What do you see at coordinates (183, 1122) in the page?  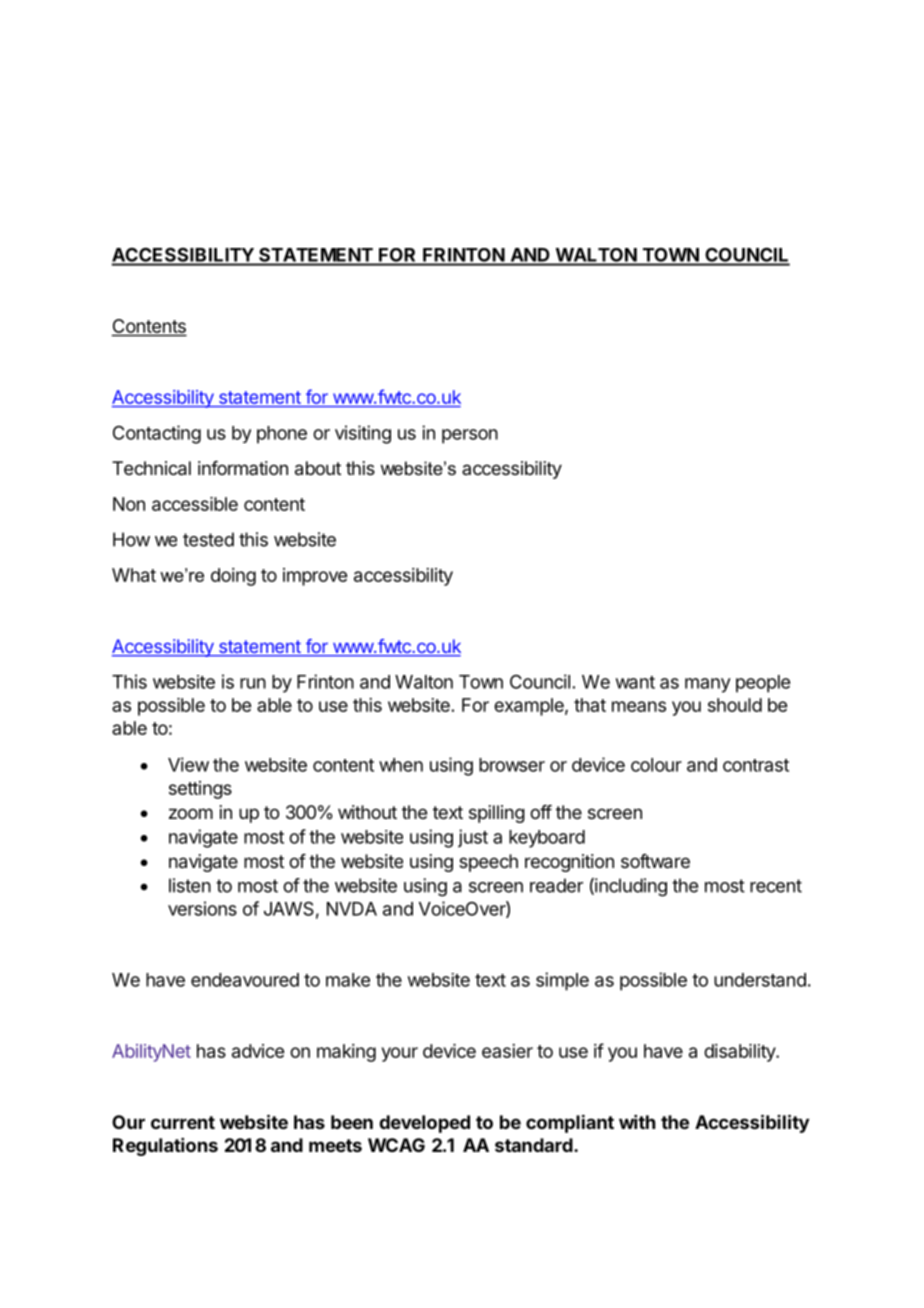 I see `current` at bounding box center [183, 1122].
